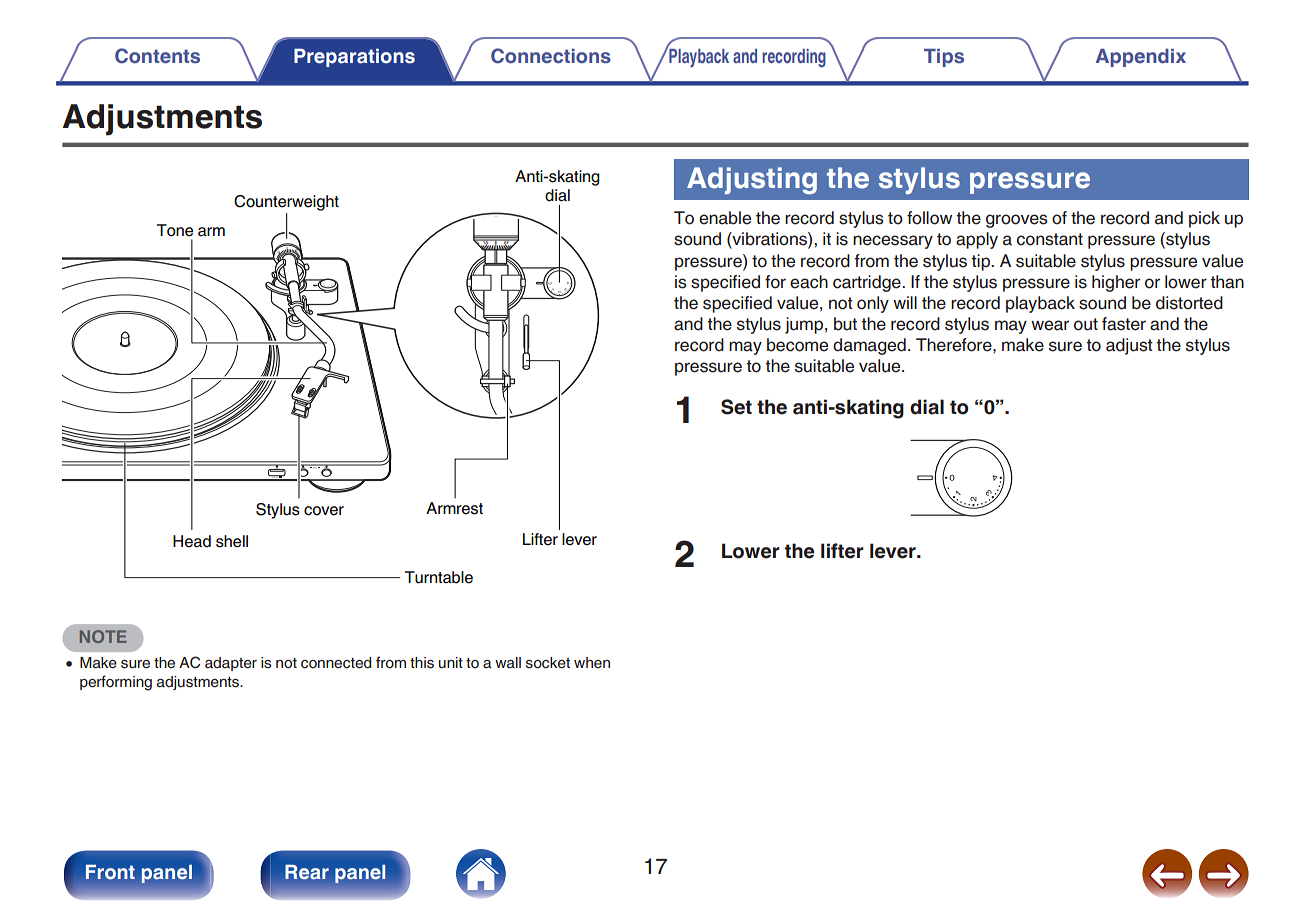 This screenshot has width=1311, height=924. Describe the element at coordinates (592, 662) in the screenshot. I see `when` at that location.
